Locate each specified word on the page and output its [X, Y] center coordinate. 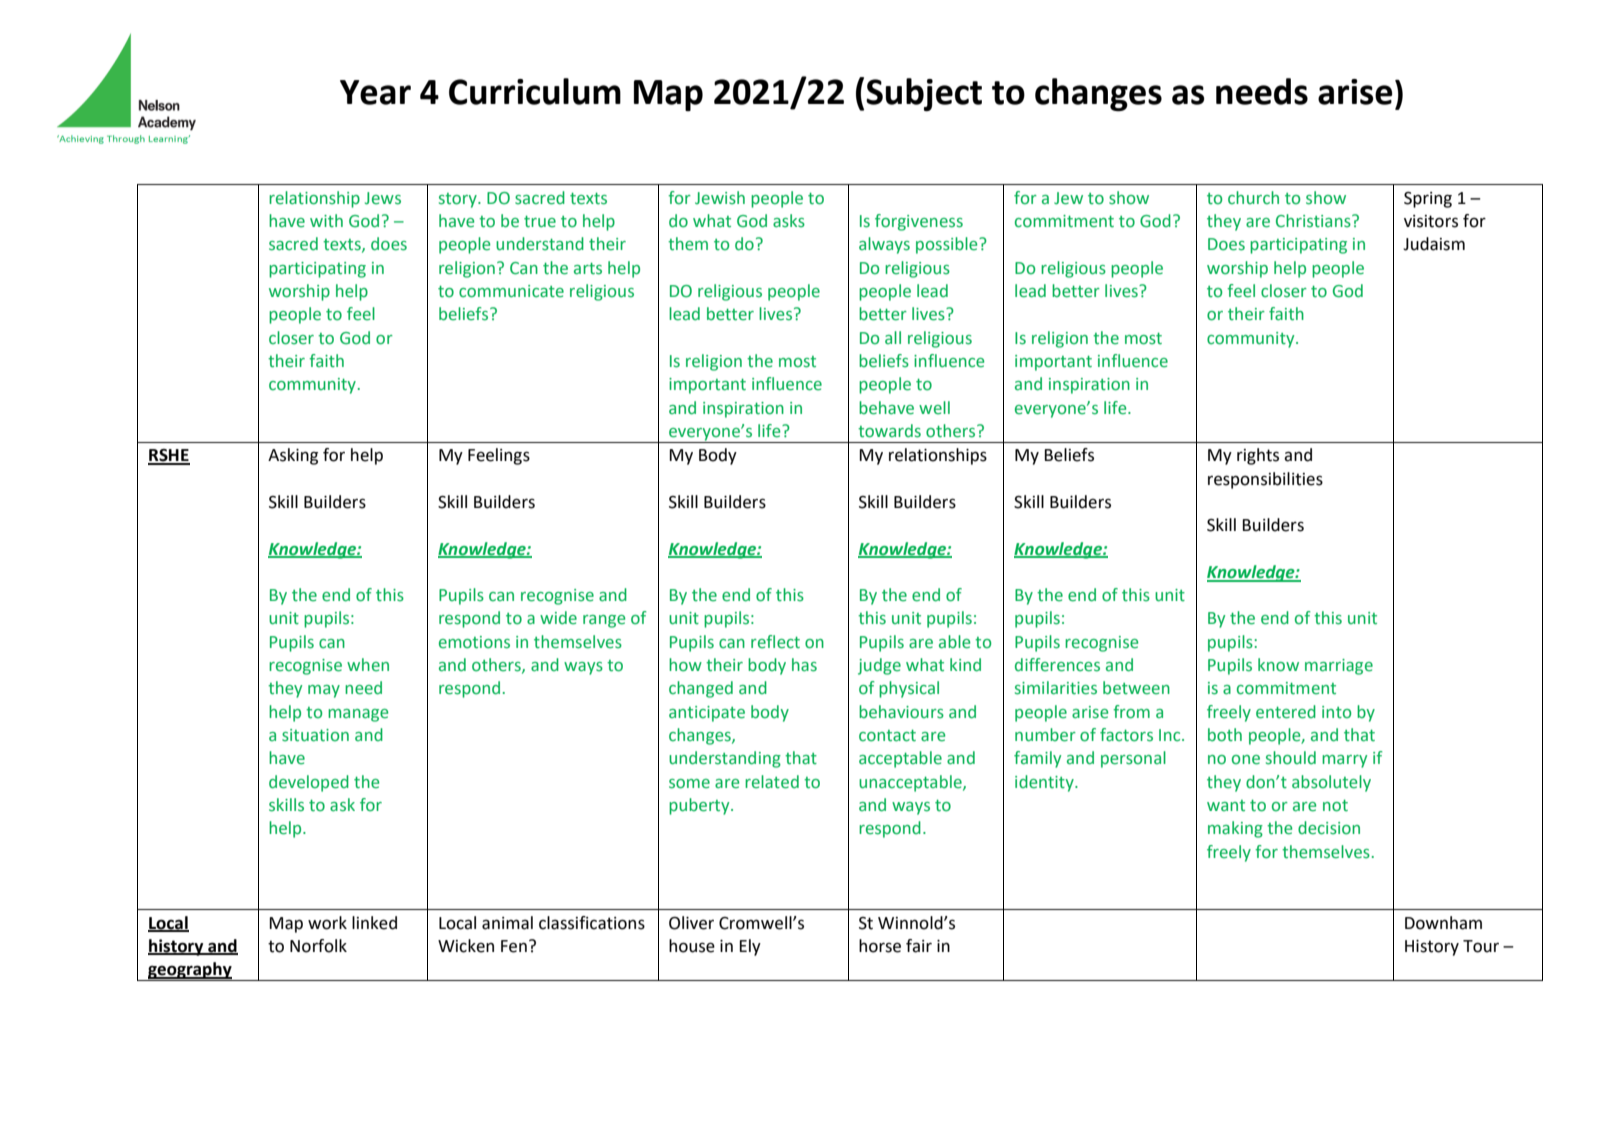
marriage [1339, 667]
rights [1258, 456]
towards [889, 431]
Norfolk [318, 946]
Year [375, 92]
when [368, 665]
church [1253, 197]
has [804, 665]
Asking [293, 456]
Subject [924, 94]
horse [880, 946]
